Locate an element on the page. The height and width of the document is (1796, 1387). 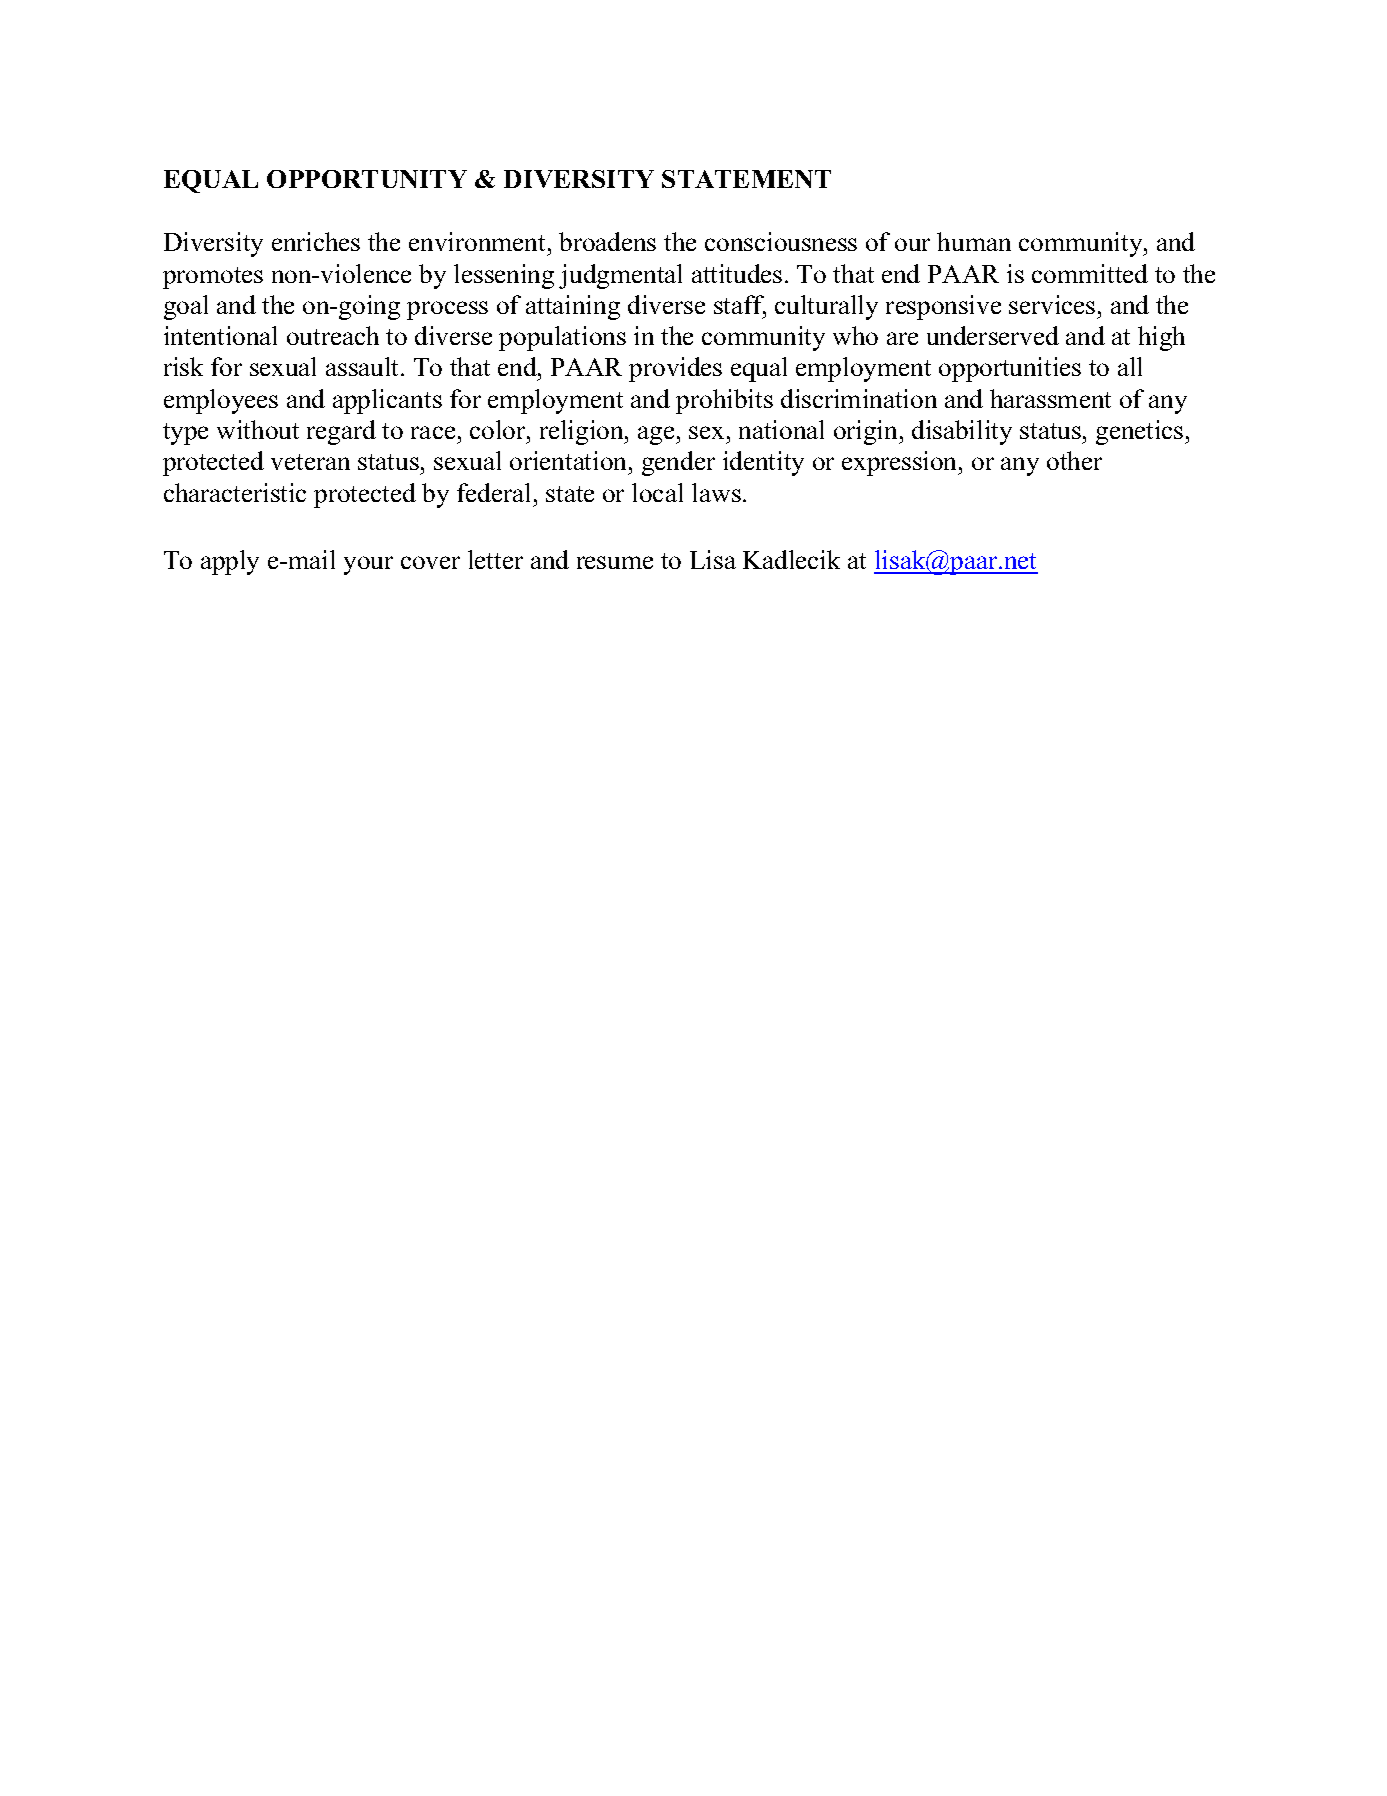
OPPORTUNITY is located at coordinates (367, 179).
